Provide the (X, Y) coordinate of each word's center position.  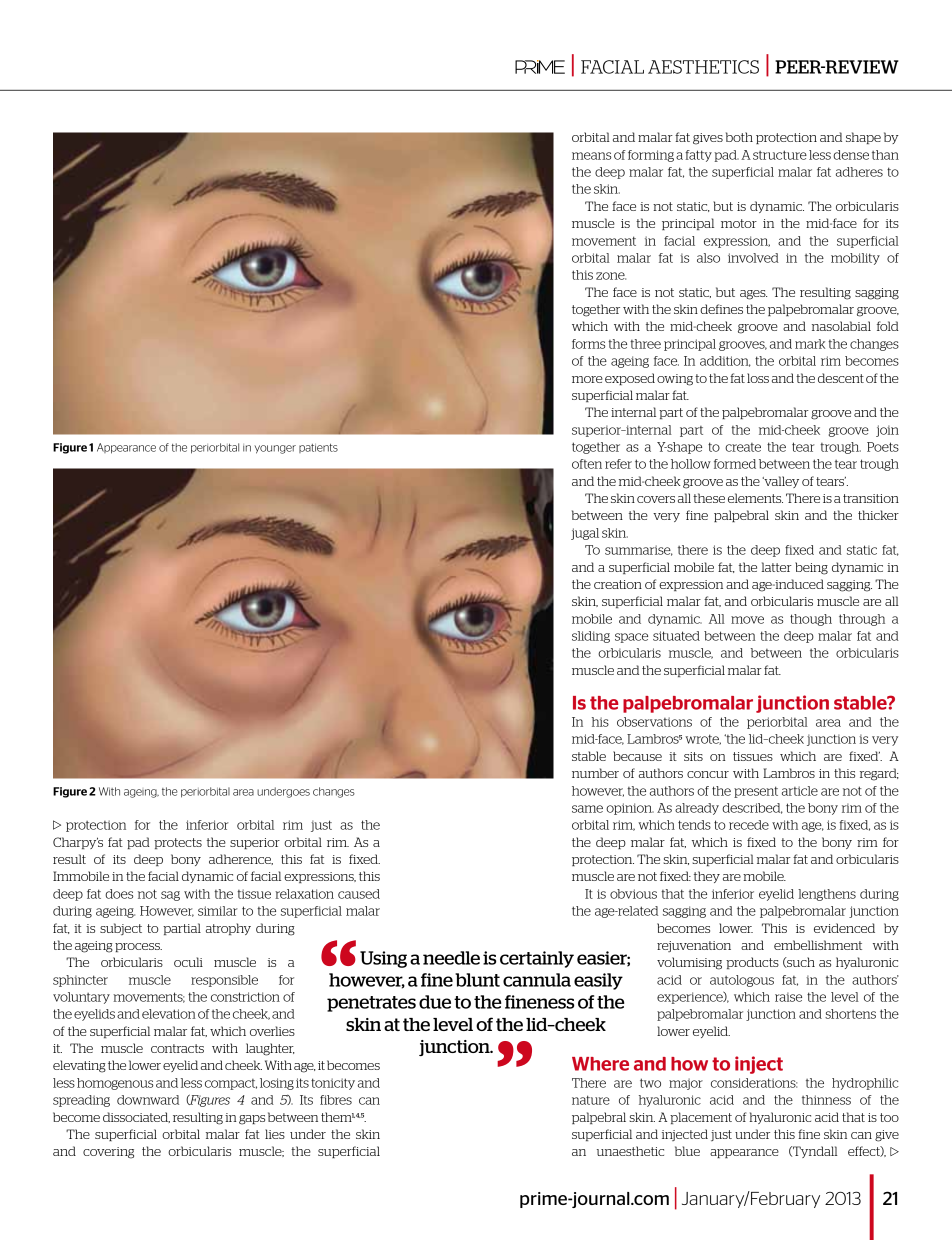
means (591, 156)
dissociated (136, 1117)
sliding (591, 637)
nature (591, 1100)
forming (651, 156)
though (811, 620)
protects (178, 843)
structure (780, 155)
